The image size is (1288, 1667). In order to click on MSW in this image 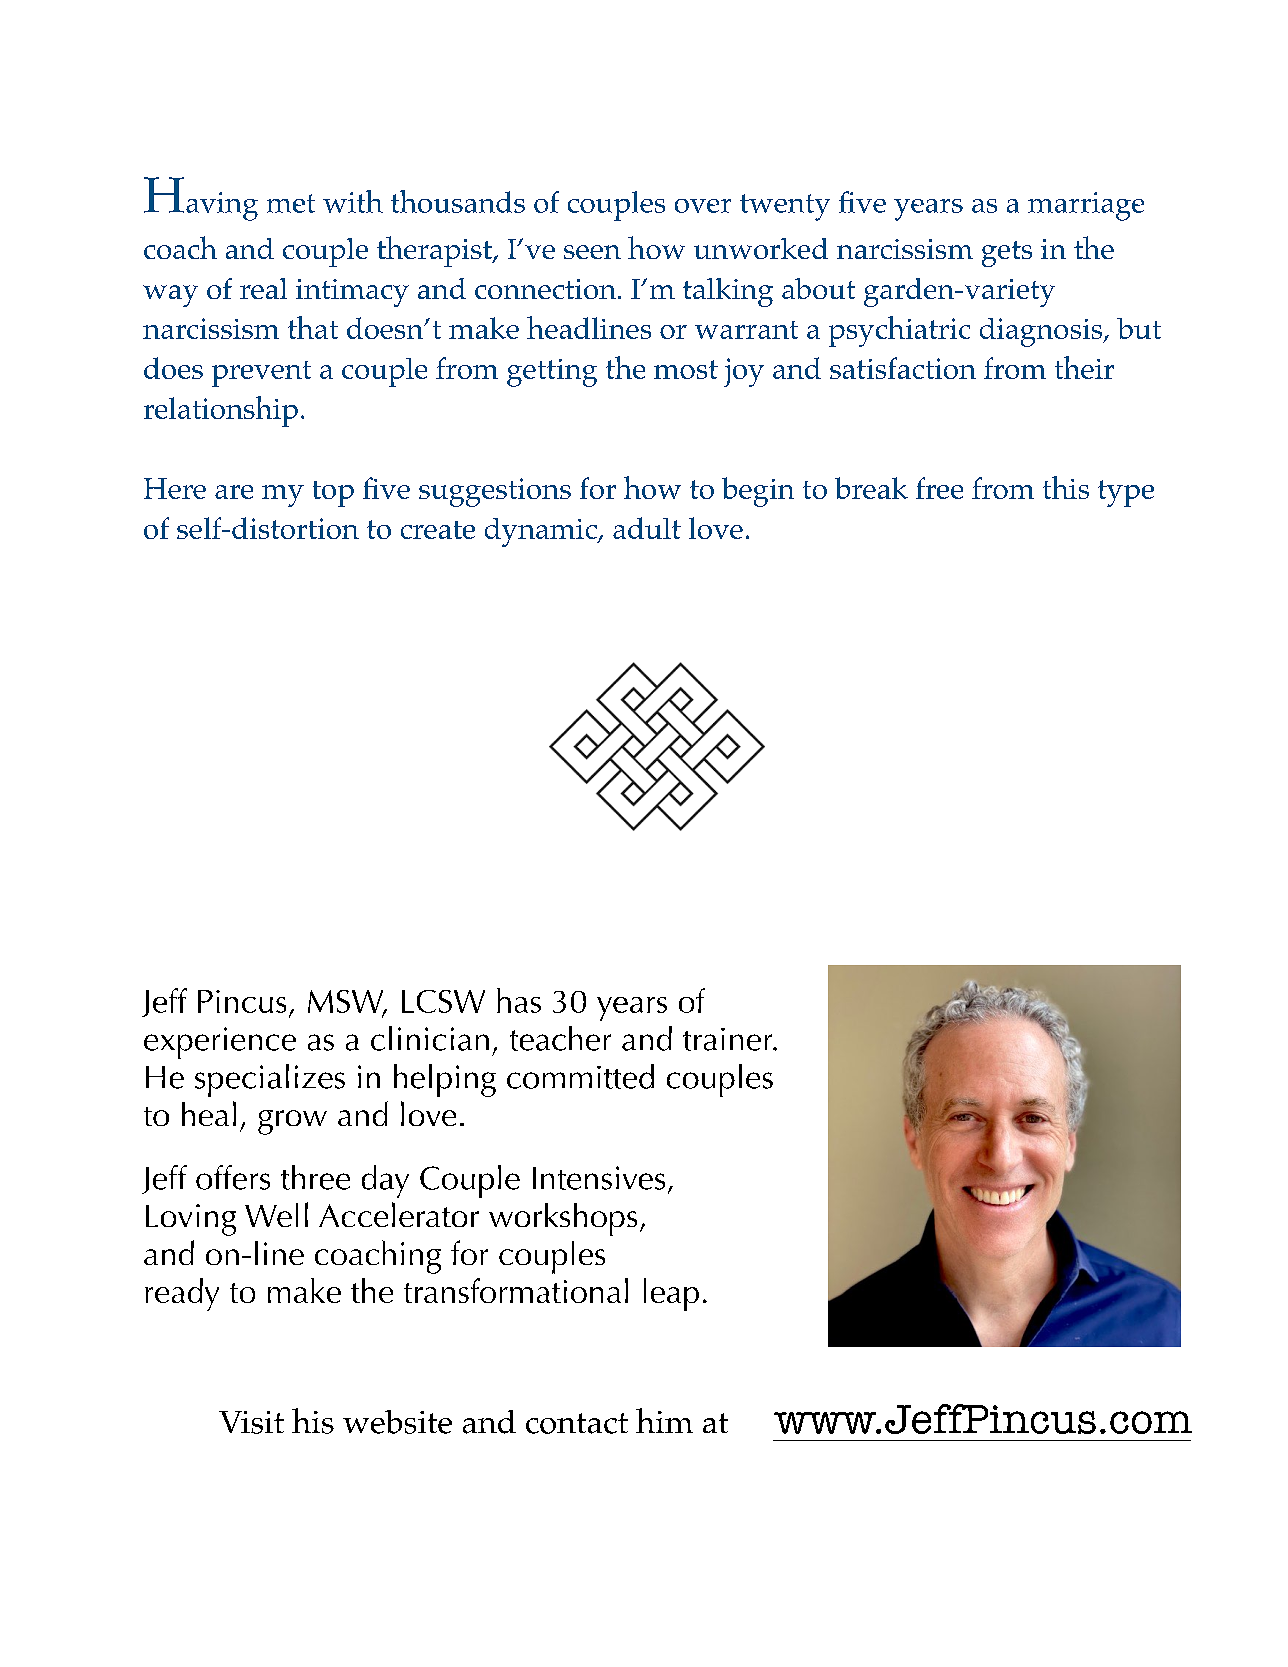, I will do `click(347, 1002)`.
